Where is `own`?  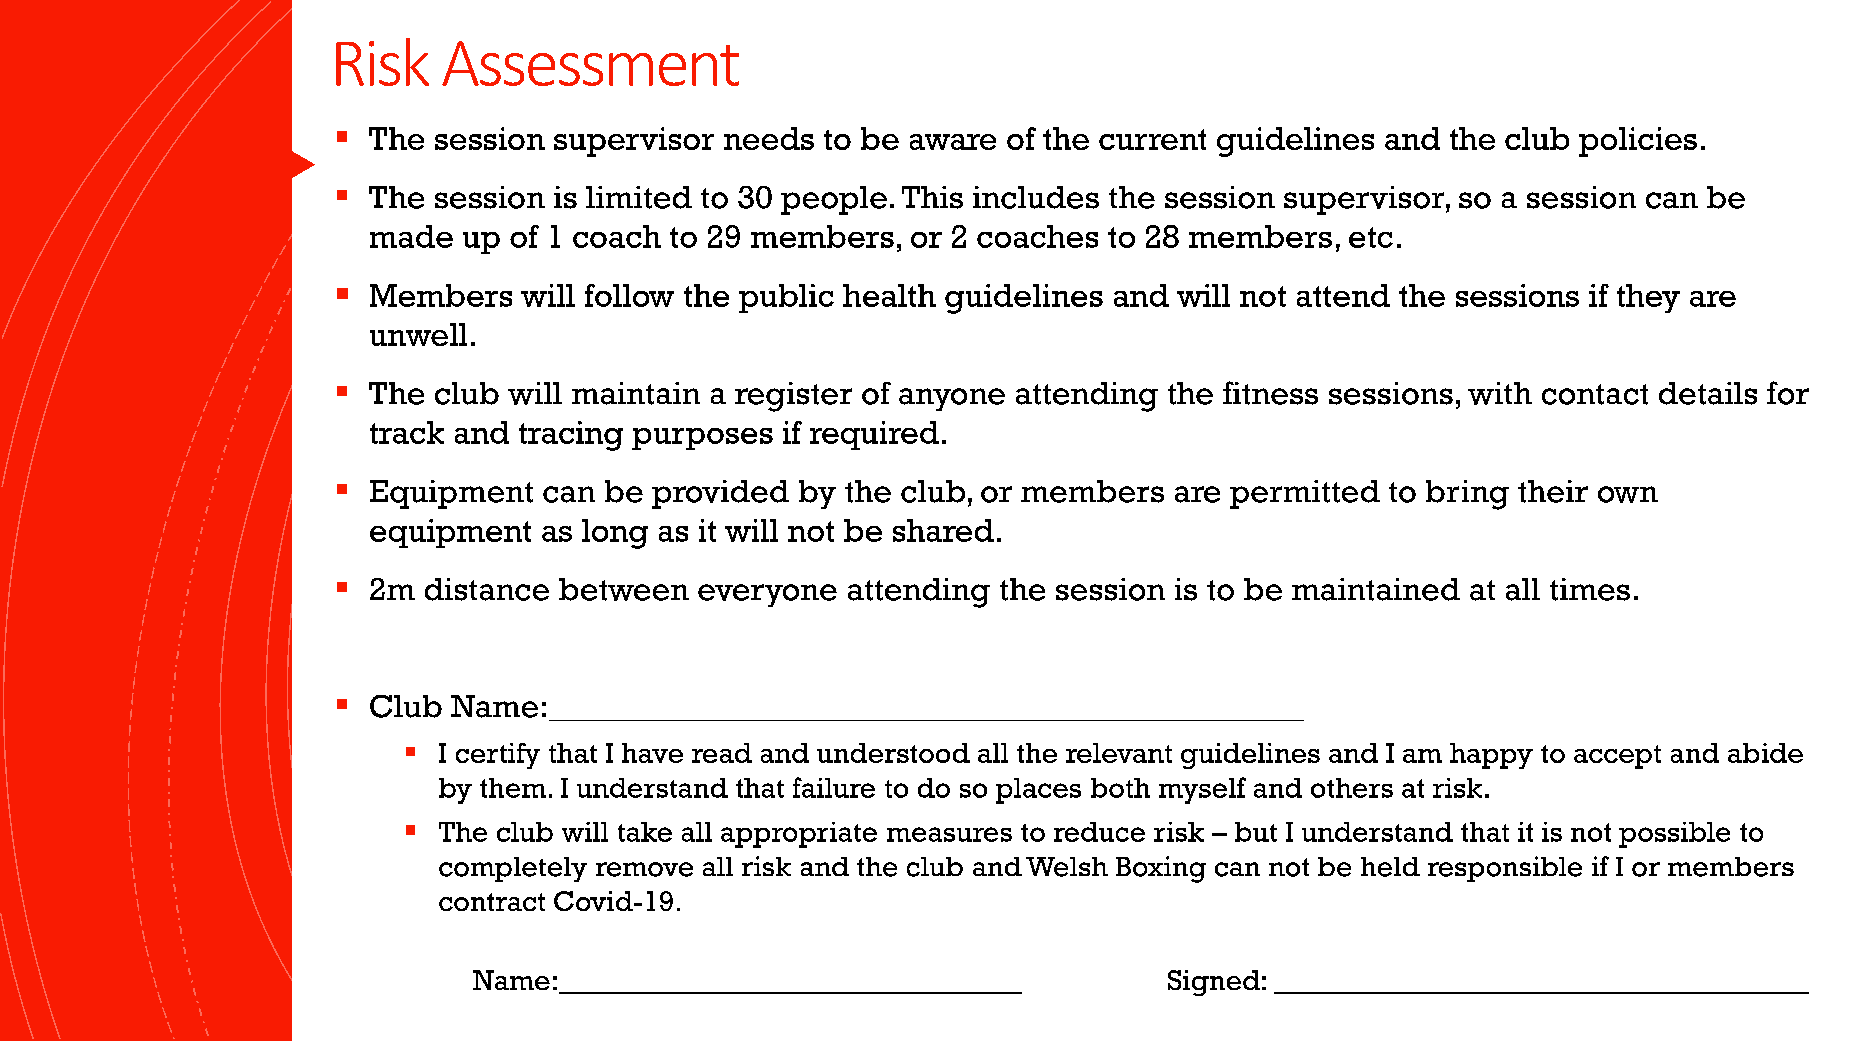
own is located at coordinates (1628, 494).
